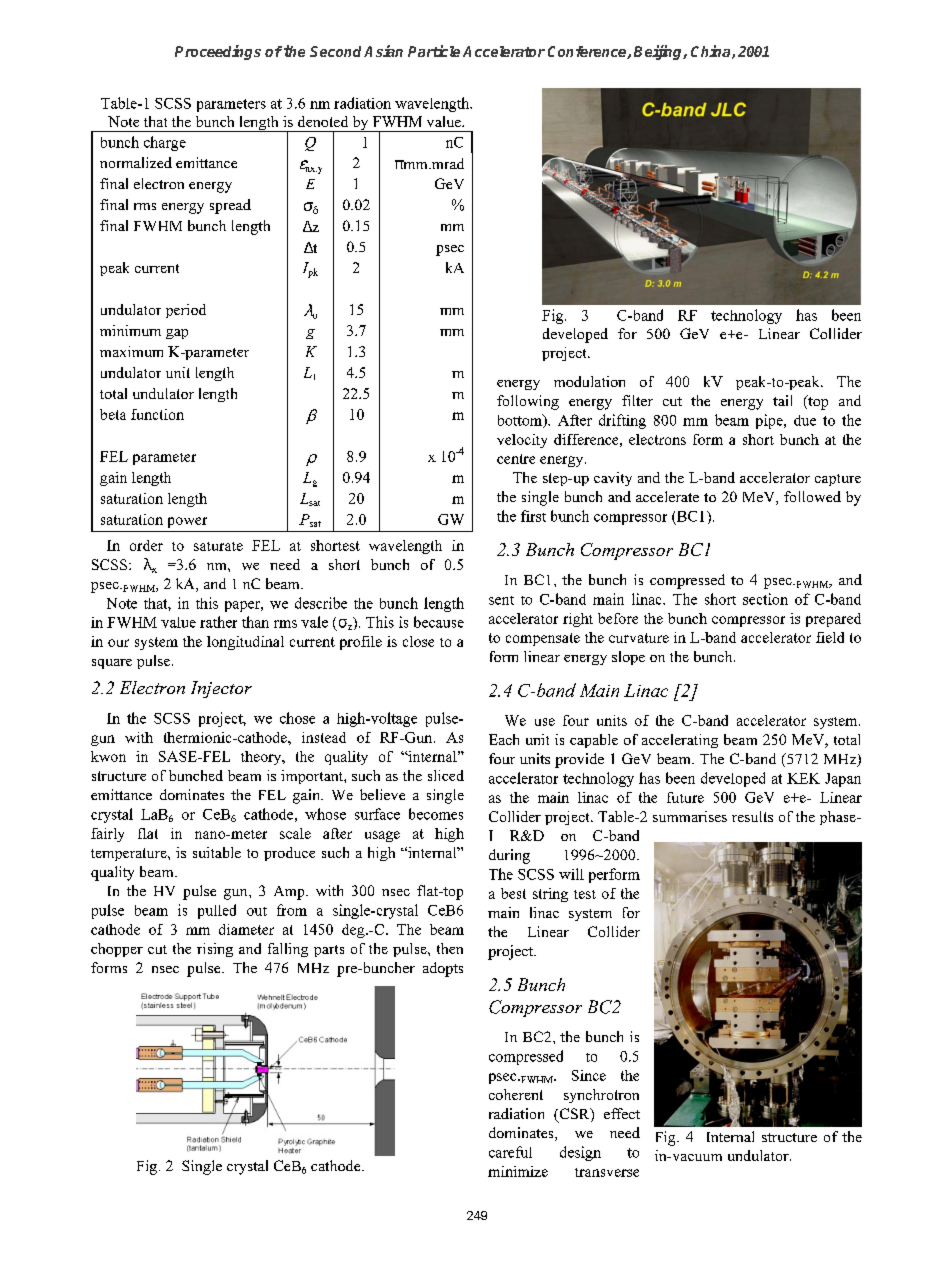  What do you see at coordinates (157, 414) in the screenshot?
I see `function` at bounding box center [157, 414].
